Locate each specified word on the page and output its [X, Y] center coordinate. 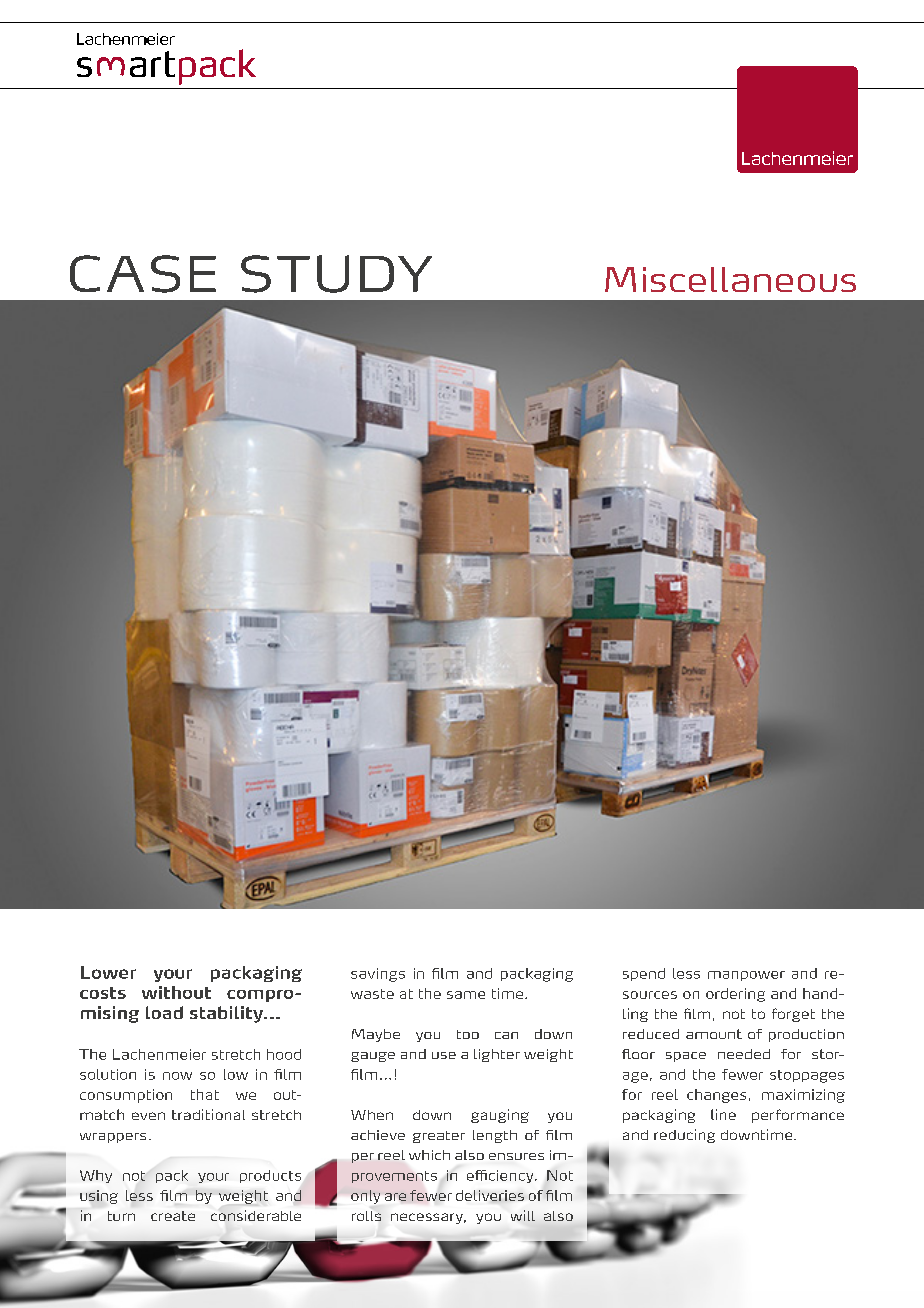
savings [378, 975]
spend [644, 974]
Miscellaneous [730, 279]
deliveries [490, 1195]
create [173, 1216]
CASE [143, 274]
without [176, 992]
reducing [684, 1136]
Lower [108, 972]
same [466, 995]
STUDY [336, 274]
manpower [746, 976]
